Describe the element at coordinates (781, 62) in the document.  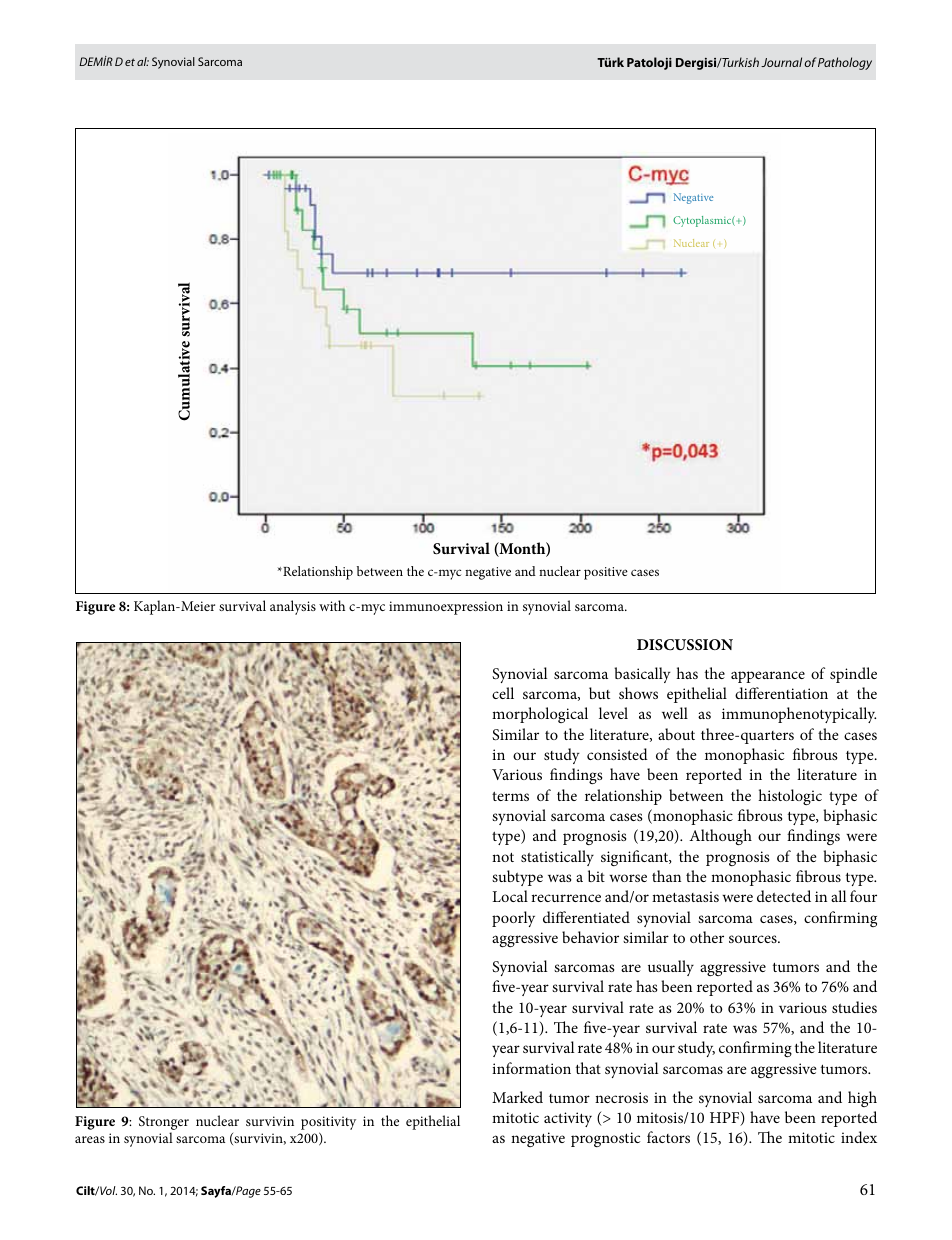
I see `Journal` at that location.
